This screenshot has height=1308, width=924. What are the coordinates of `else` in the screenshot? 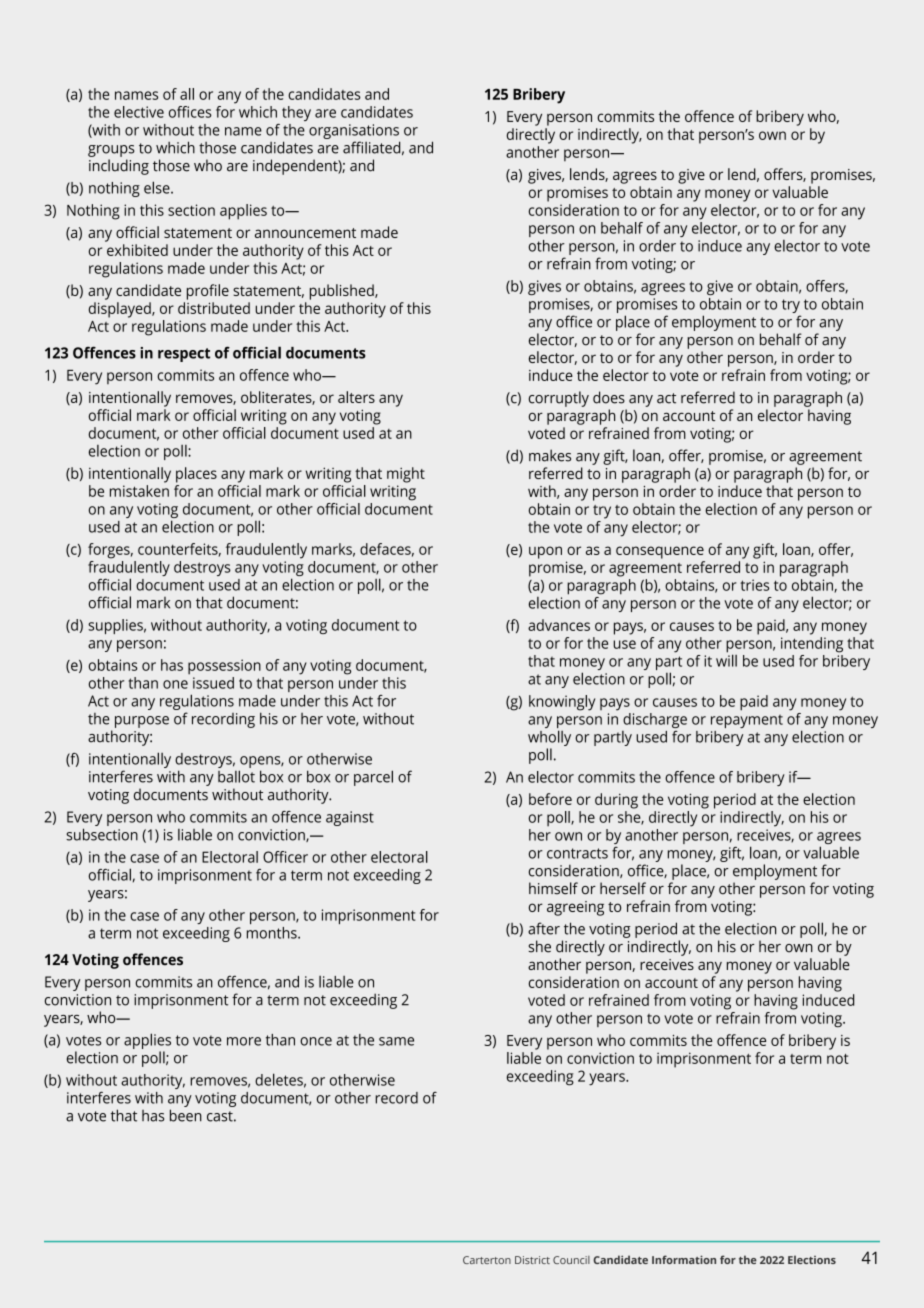 It's located at (158, 187).
